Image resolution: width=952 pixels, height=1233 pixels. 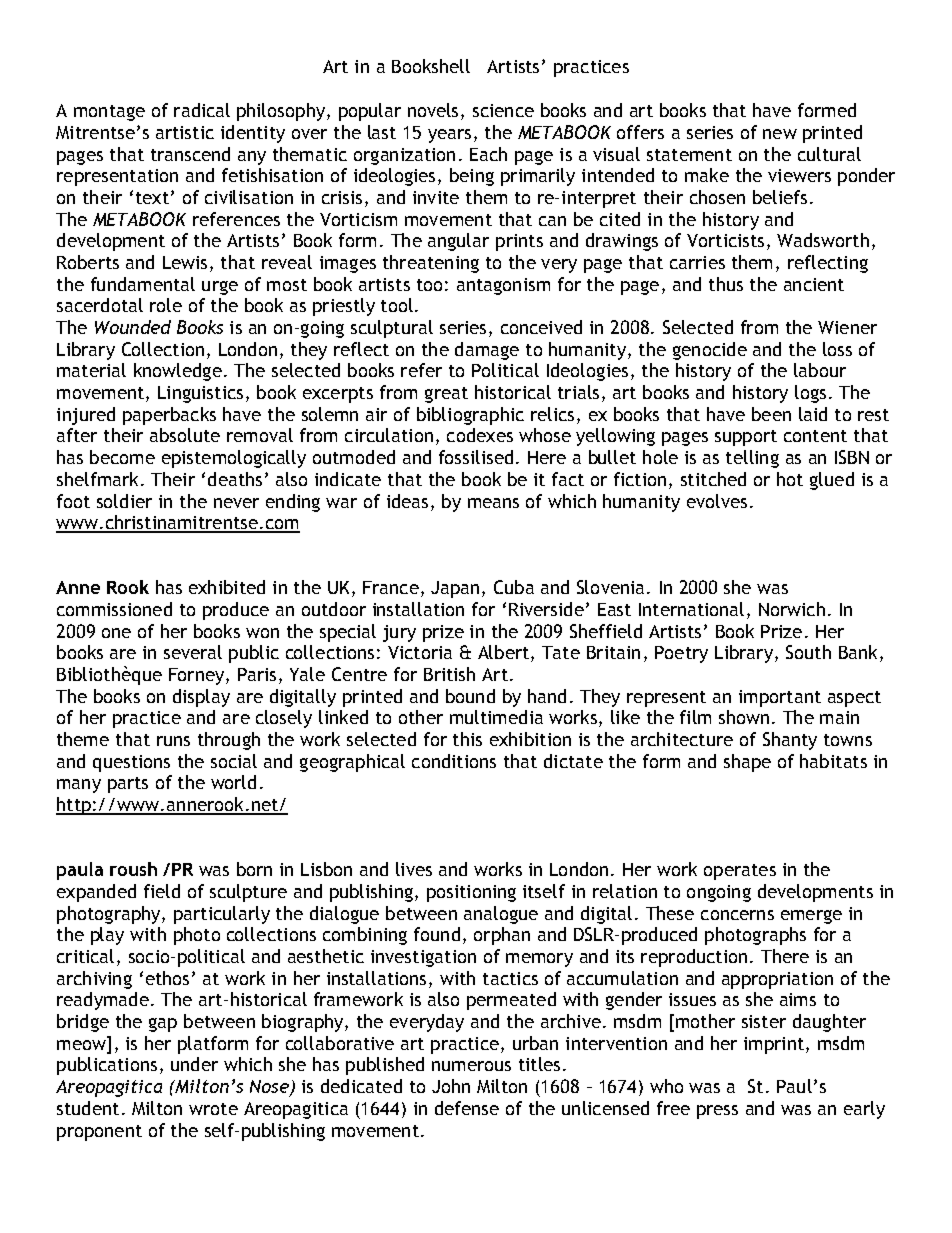 What do you see at coordinates (185, 132) in the screenshot?
I see `artistic` at bounding box center [185, 132].
